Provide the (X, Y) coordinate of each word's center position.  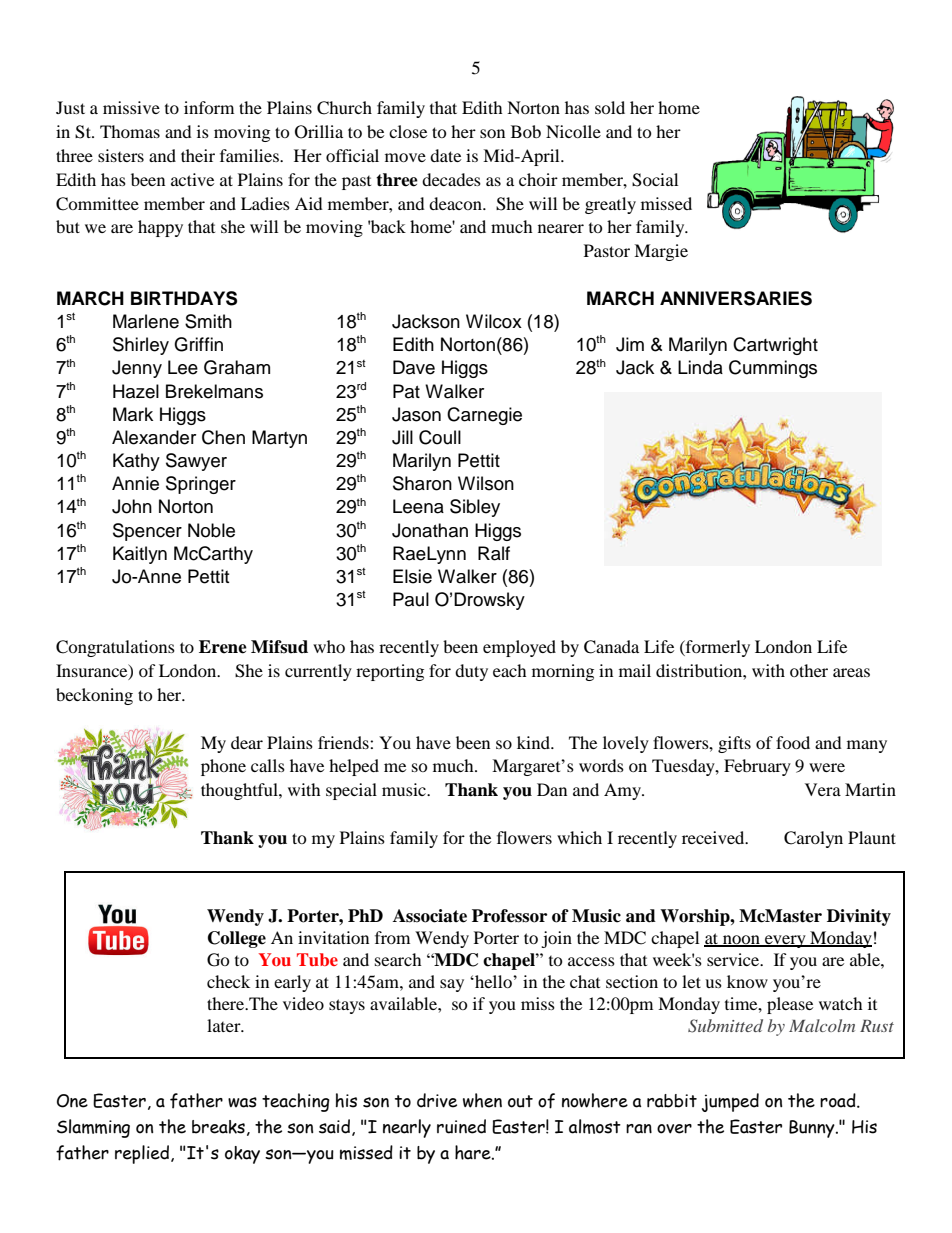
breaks (218, 1127)
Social (655, 180)
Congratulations (115, 648)
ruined (461, 1126)
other (809, 670)
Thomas (130, 131)
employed (519, 648)
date (445, 155)
